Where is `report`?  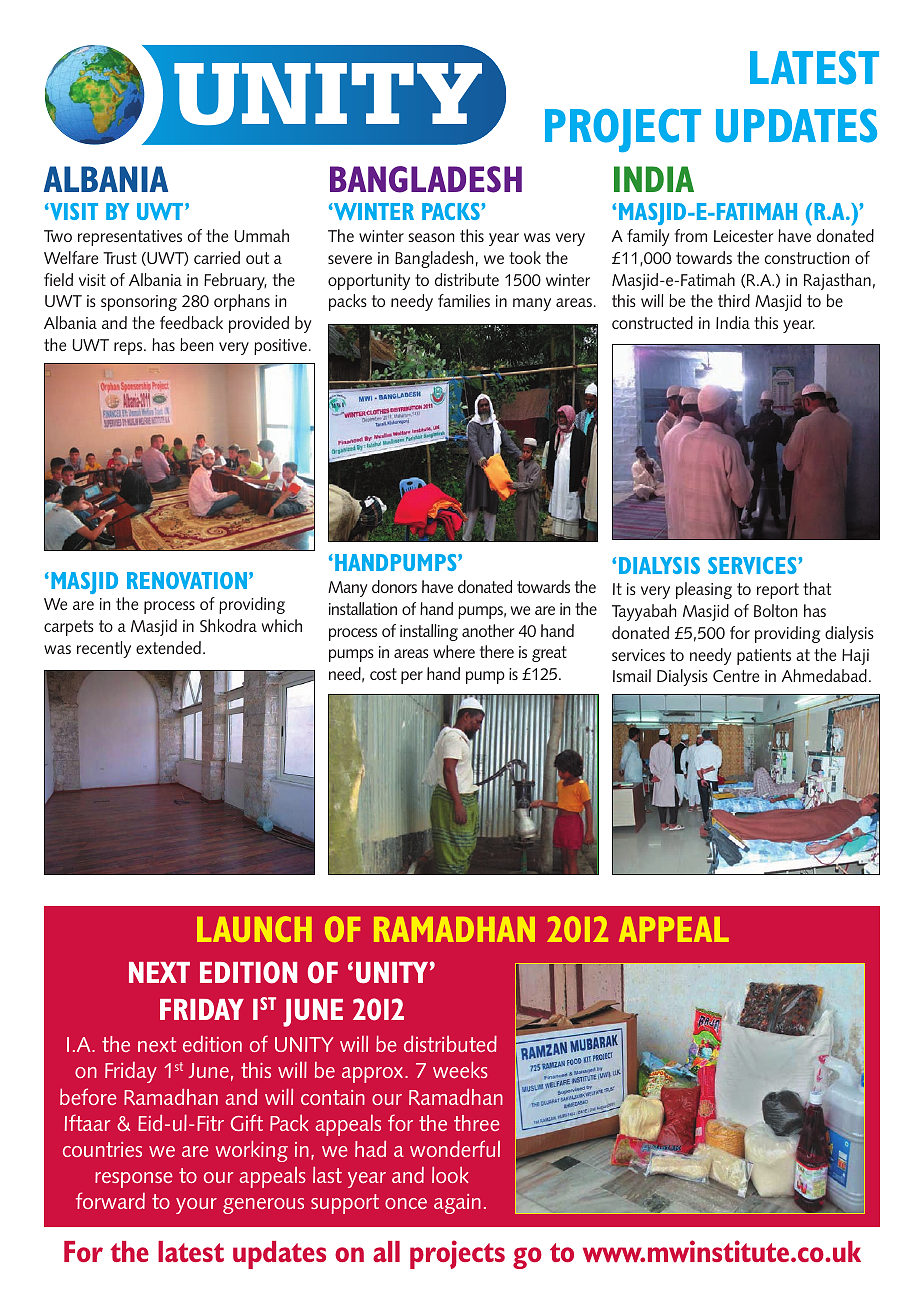
report is located at coordinates (778, 591).
